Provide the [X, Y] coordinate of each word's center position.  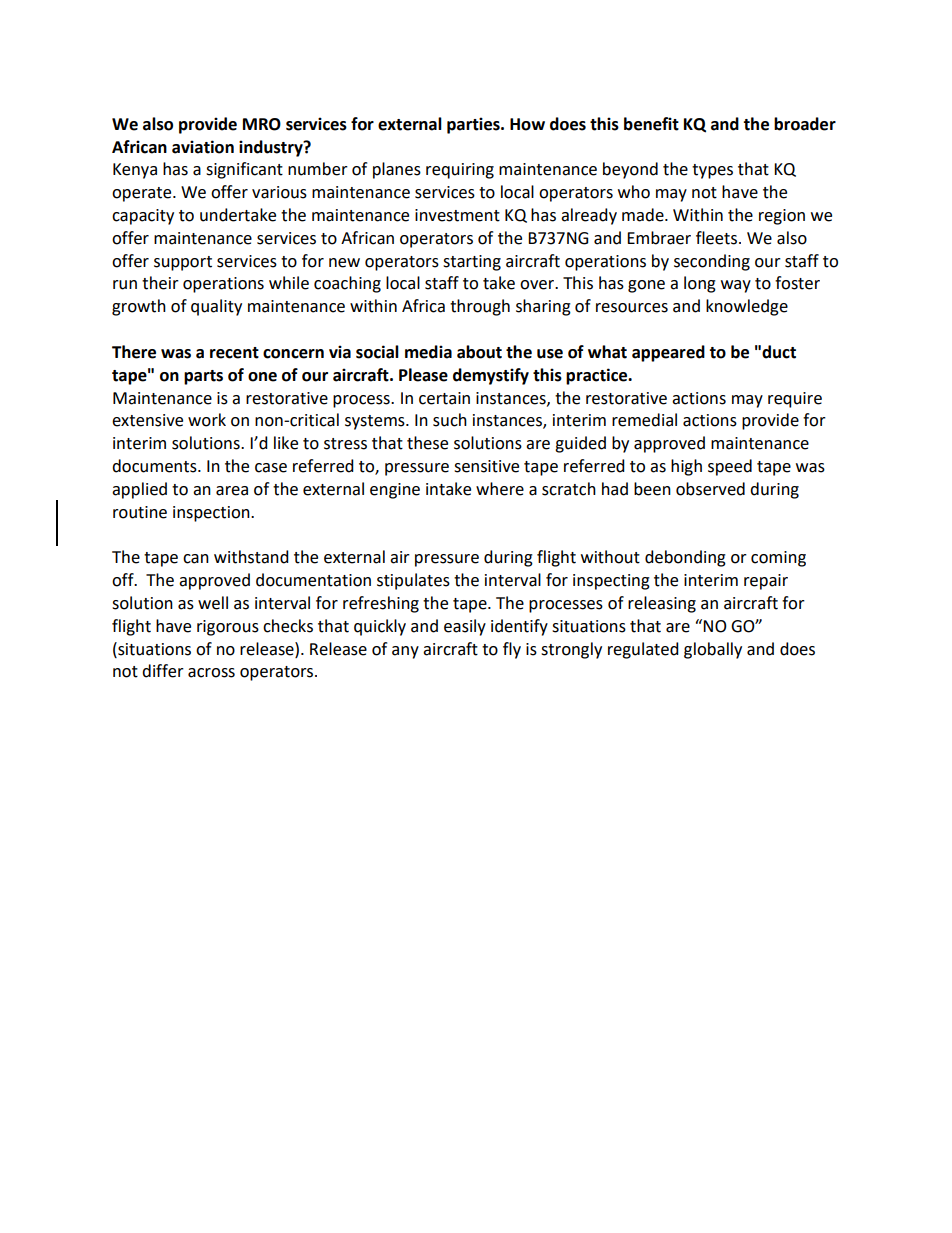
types [712, 171]
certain [444, 398]
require [795, 400]
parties [474, 125]
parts [203, 377]
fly [512, 650]
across [211, 673]
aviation [203, 147]
